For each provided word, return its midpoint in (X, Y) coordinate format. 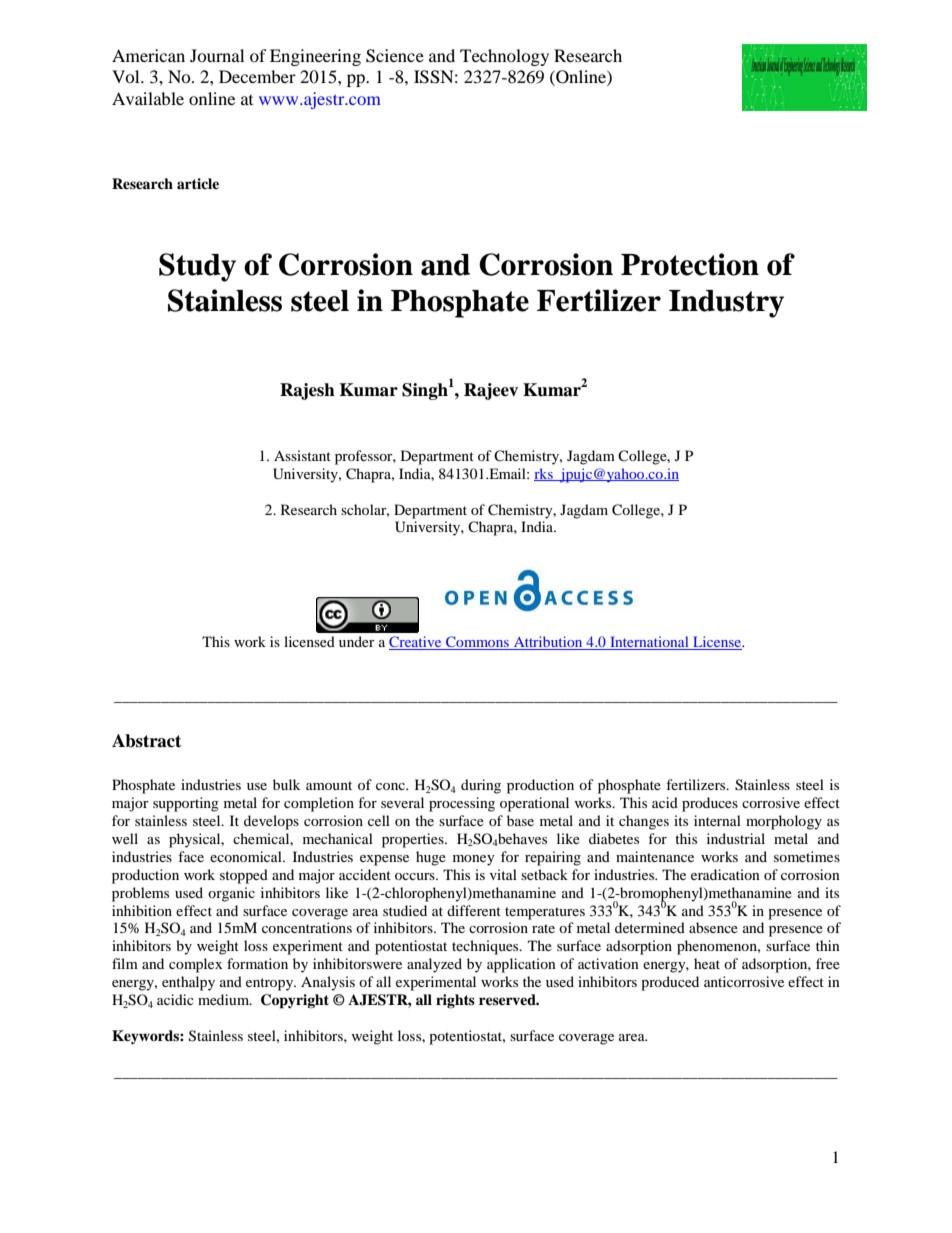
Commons (477, 643)
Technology (504, 57)
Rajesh (307, 391)
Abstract (146, 741)
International (649, 643)
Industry (726, 304)
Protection (690, 264)
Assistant (302, 455)
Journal (217, 55)
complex (195, 965)
